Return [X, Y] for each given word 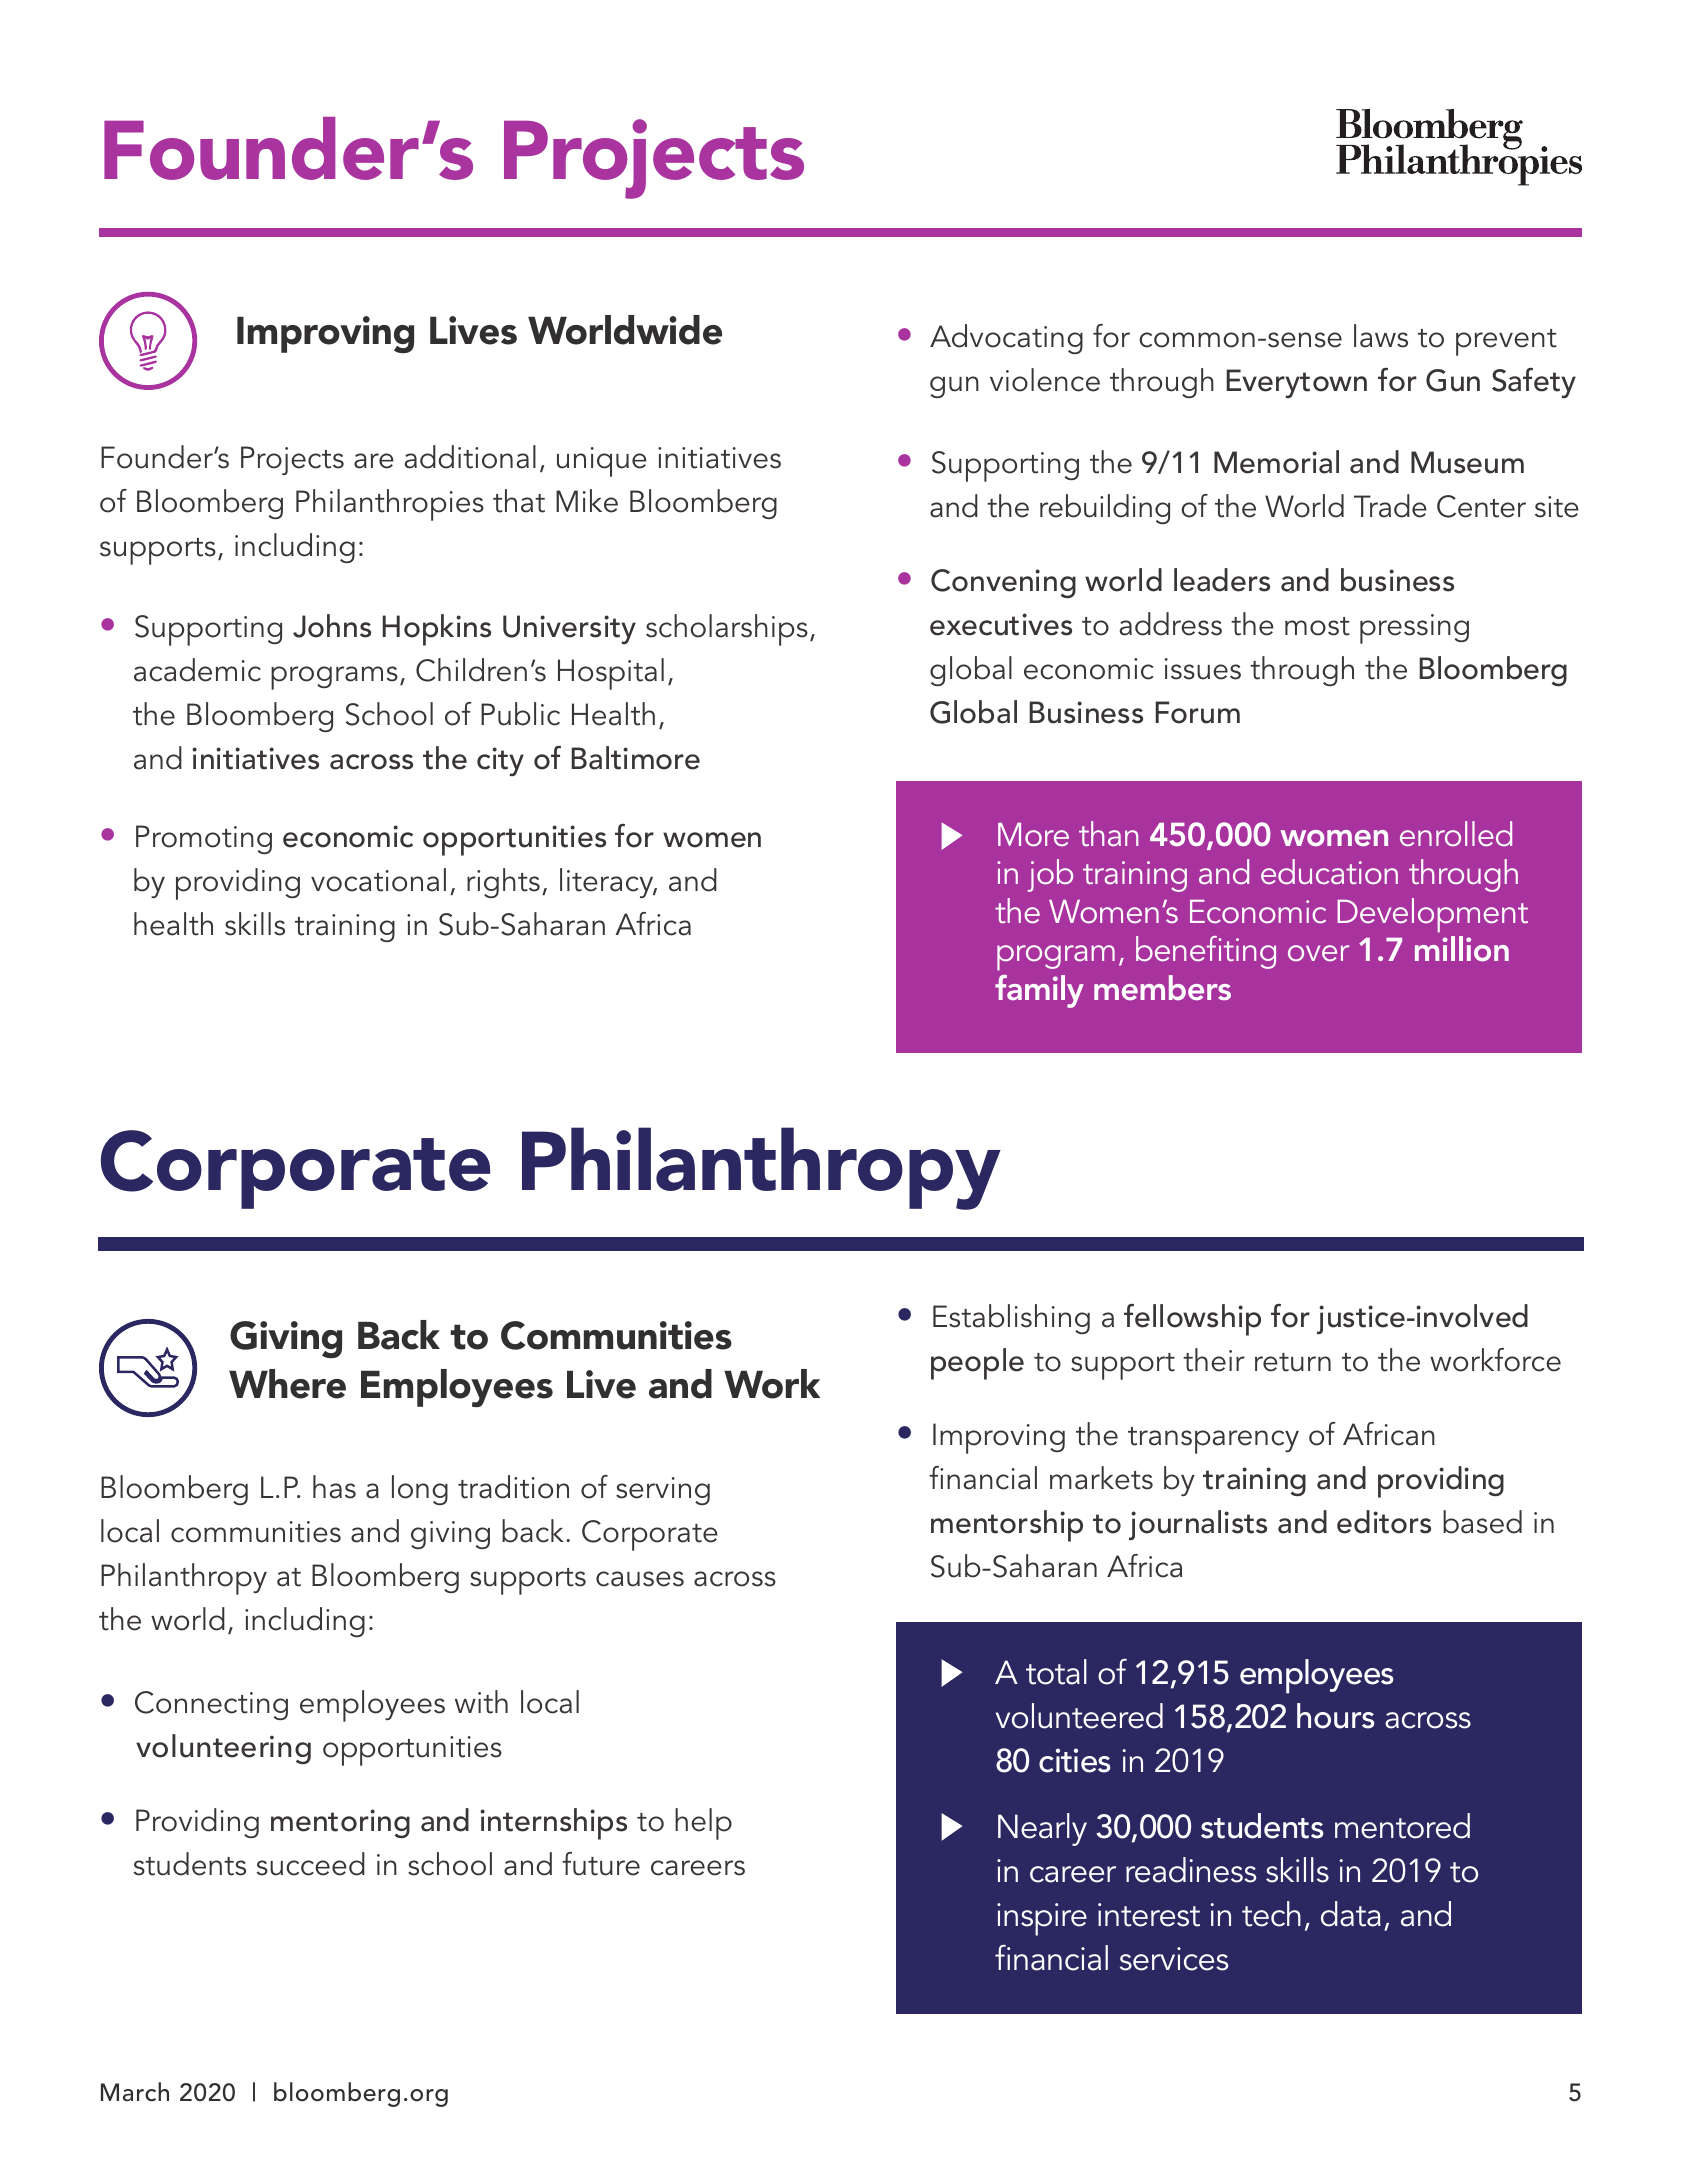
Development [1432, 915]
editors [1384, 1522]
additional [470, 457]
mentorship [1007, 1526]
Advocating [1006, 339]
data [1351, 1914]
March [135, 2092]
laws [1381, 336]
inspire [1042, 1919]
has [334, 1487]
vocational [378, 880]
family [1039, 991]
